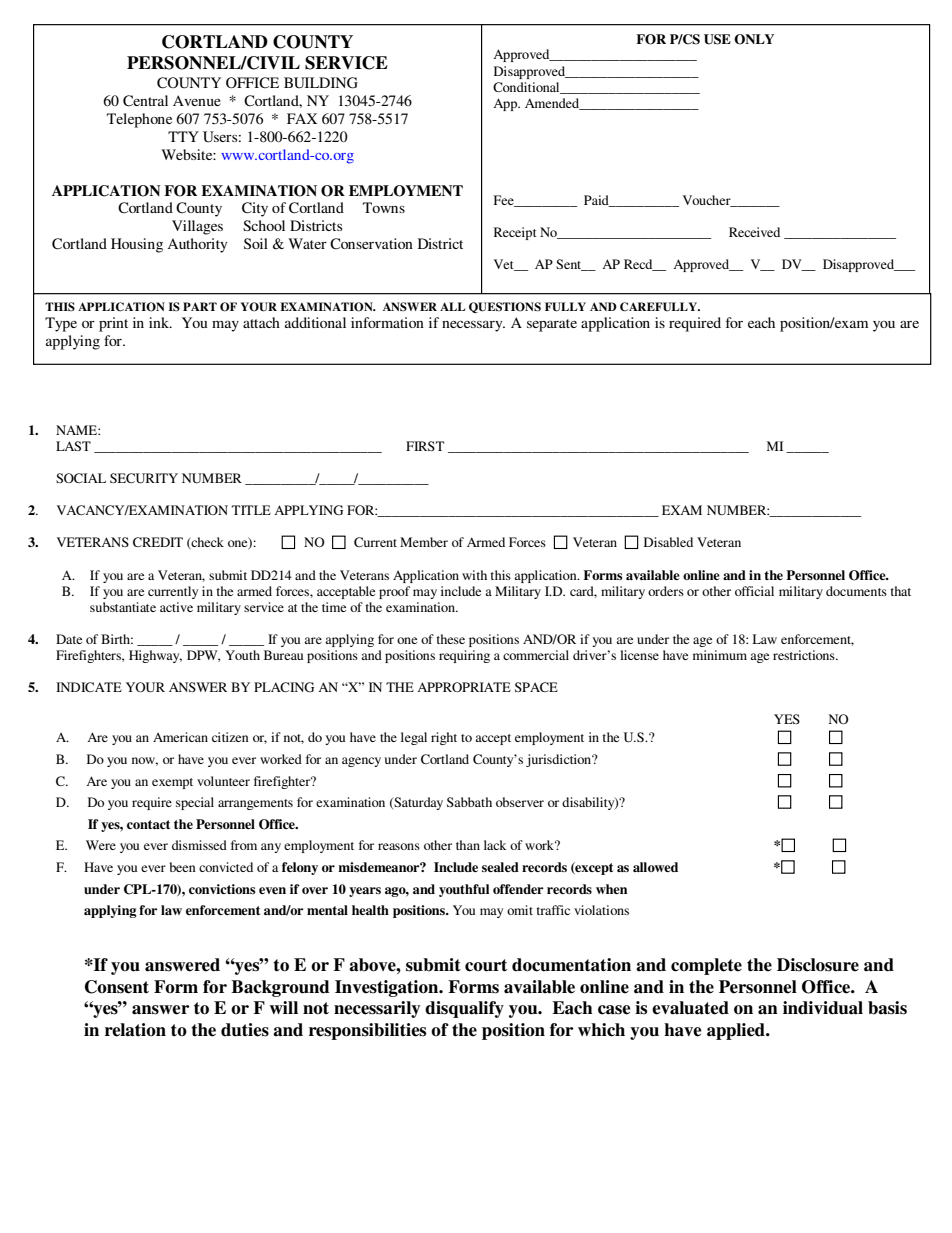 This screenshot has width=952, height=1233. What do you see at coordinates (754, 232) in the screenshot?
I see `Received` at bounding box center [754, 232].
